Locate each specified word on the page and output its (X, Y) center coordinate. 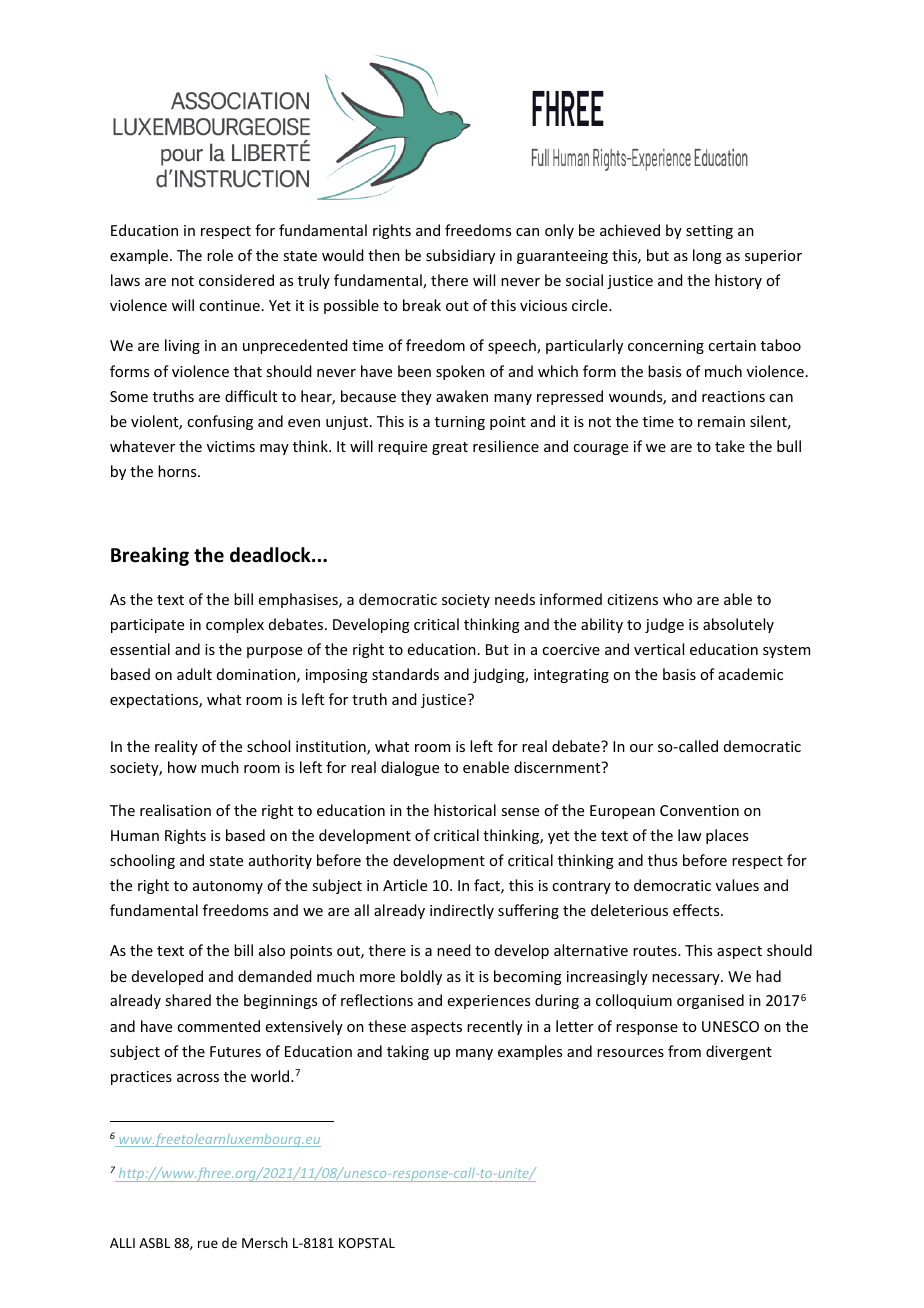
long (707, 256)
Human (135, 835)
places (727, 836)
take (730, 446)
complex (235, 625)
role (220, 255)
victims (231, 446)
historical (465, 810)
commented (218, 1026)
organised (710, 1001)
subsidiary (460, 256)
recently (495, 1027)
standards (405, 674)
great (450, 448)
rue (208, 1244)
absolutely (738, 625)
